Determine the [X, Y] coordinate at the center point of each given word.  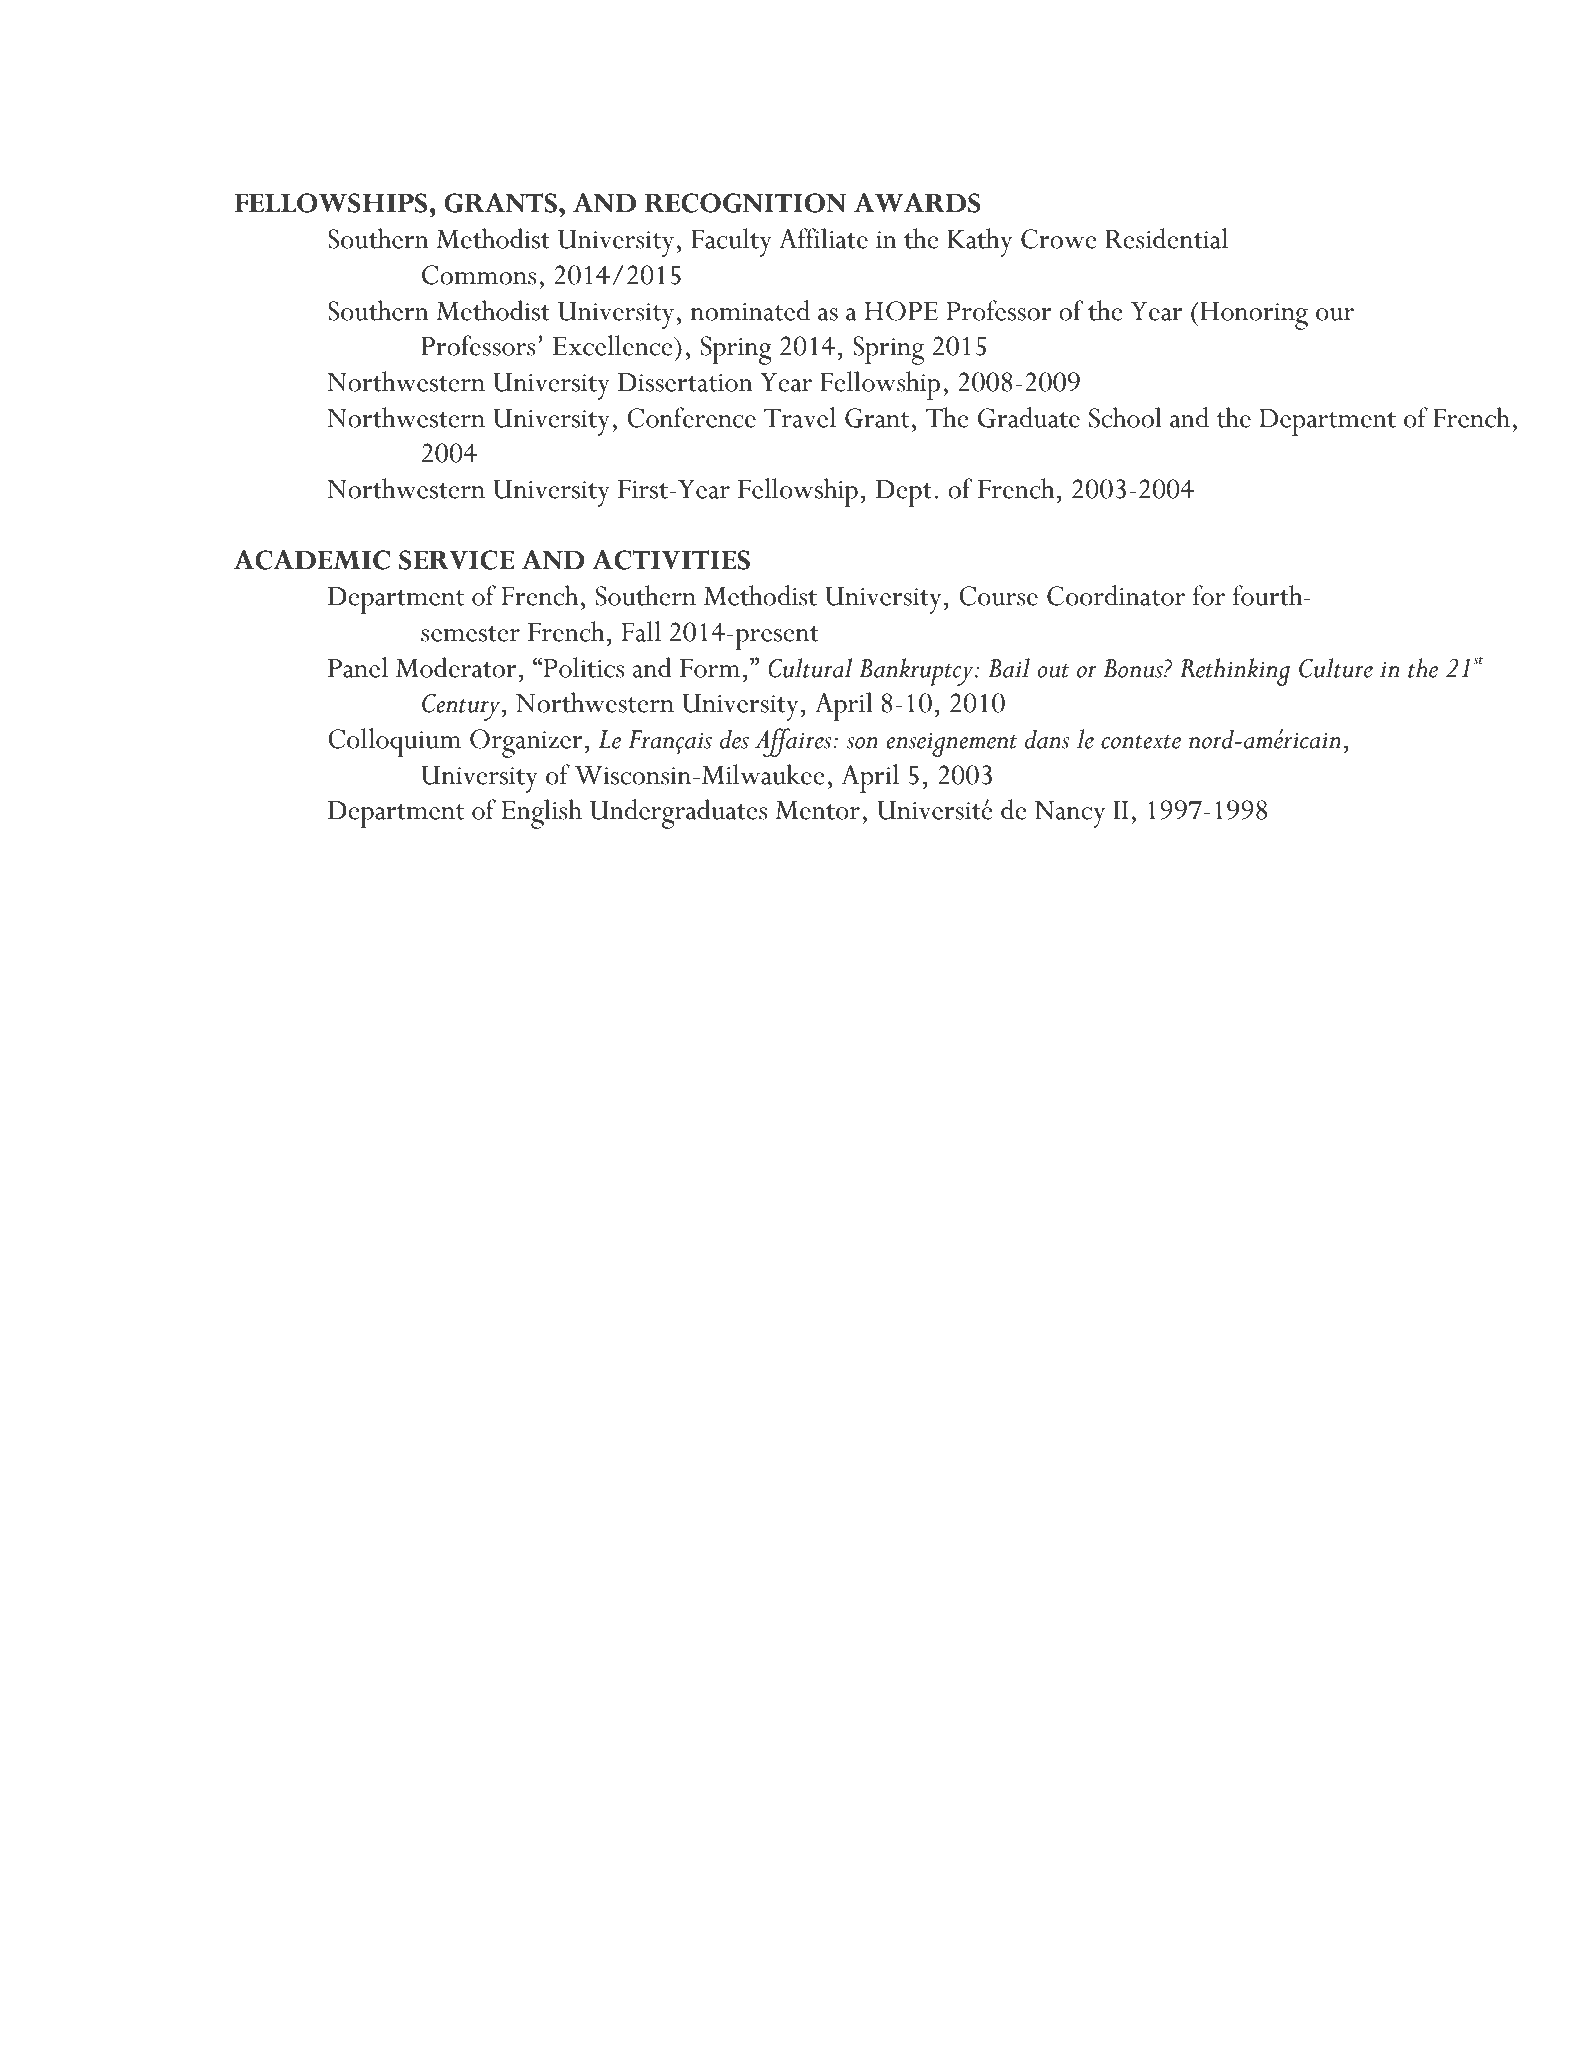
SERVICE [456, 560]
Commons [479, 275]
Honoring [1253, 316]
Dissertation [685, 382]
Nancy [1070, 814]
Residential [1166, 238]
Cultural [810, 668]
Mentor [818, 810]
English [542, 814]
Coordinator [1116, 595]
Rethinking [1235, 672]
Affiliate [823, 238]
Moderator [456, 667]
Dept [904, 493]
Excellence [614, 345]
